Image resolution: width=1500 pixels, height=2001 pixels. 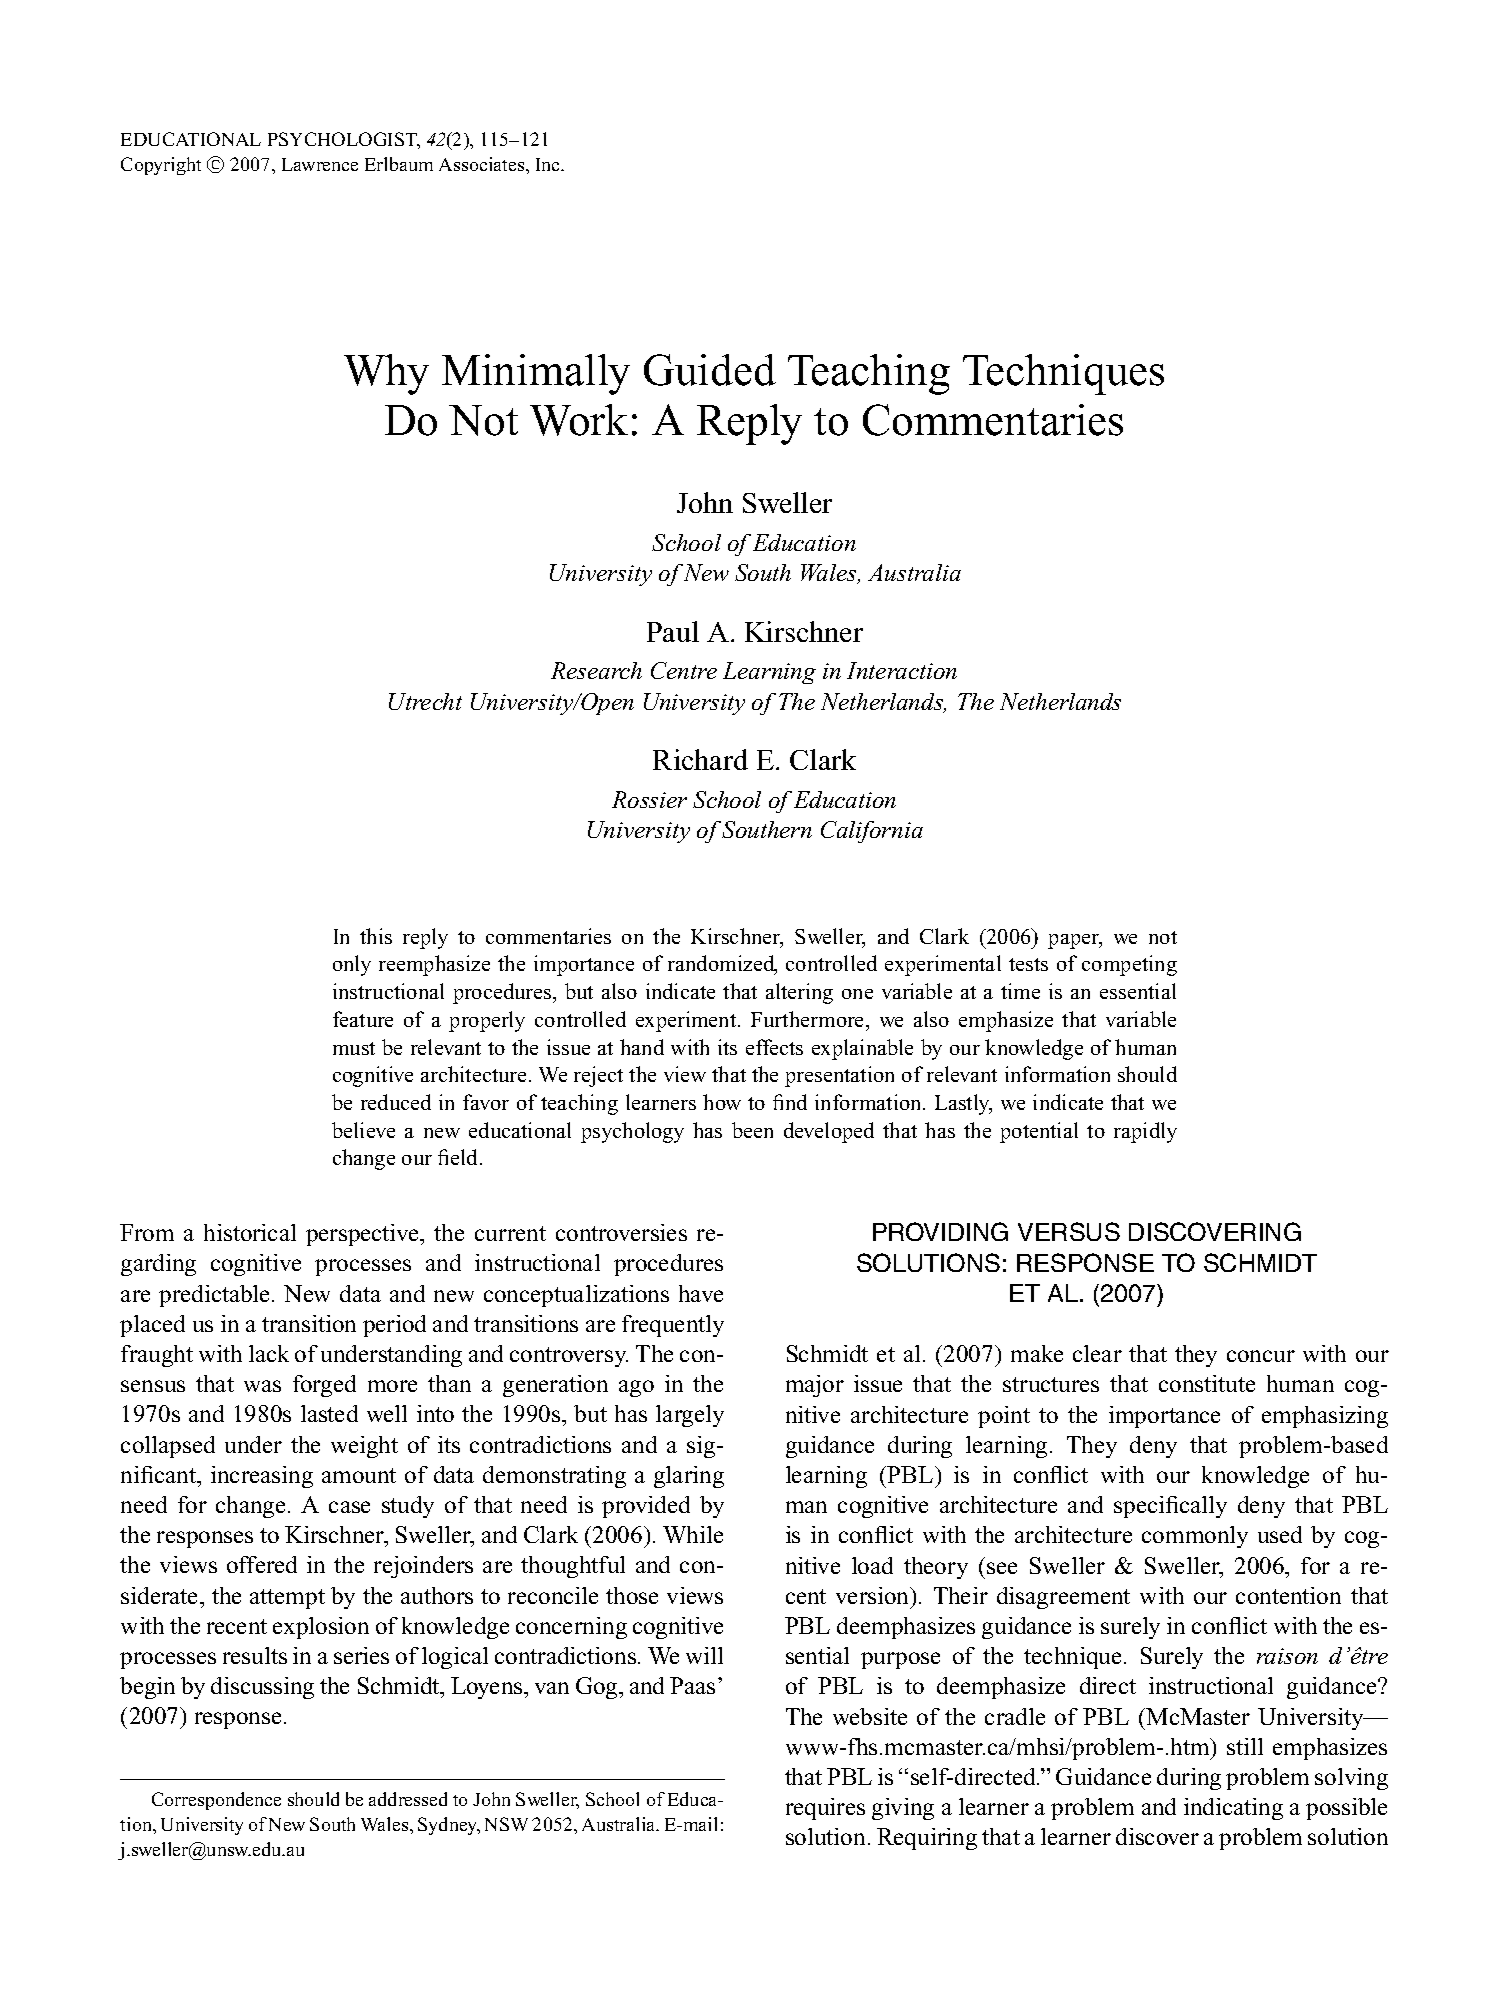 What do you see at coordinates (216, 1801) in the document?
I see `Correspondence` at bounding box center [216, 1801].
